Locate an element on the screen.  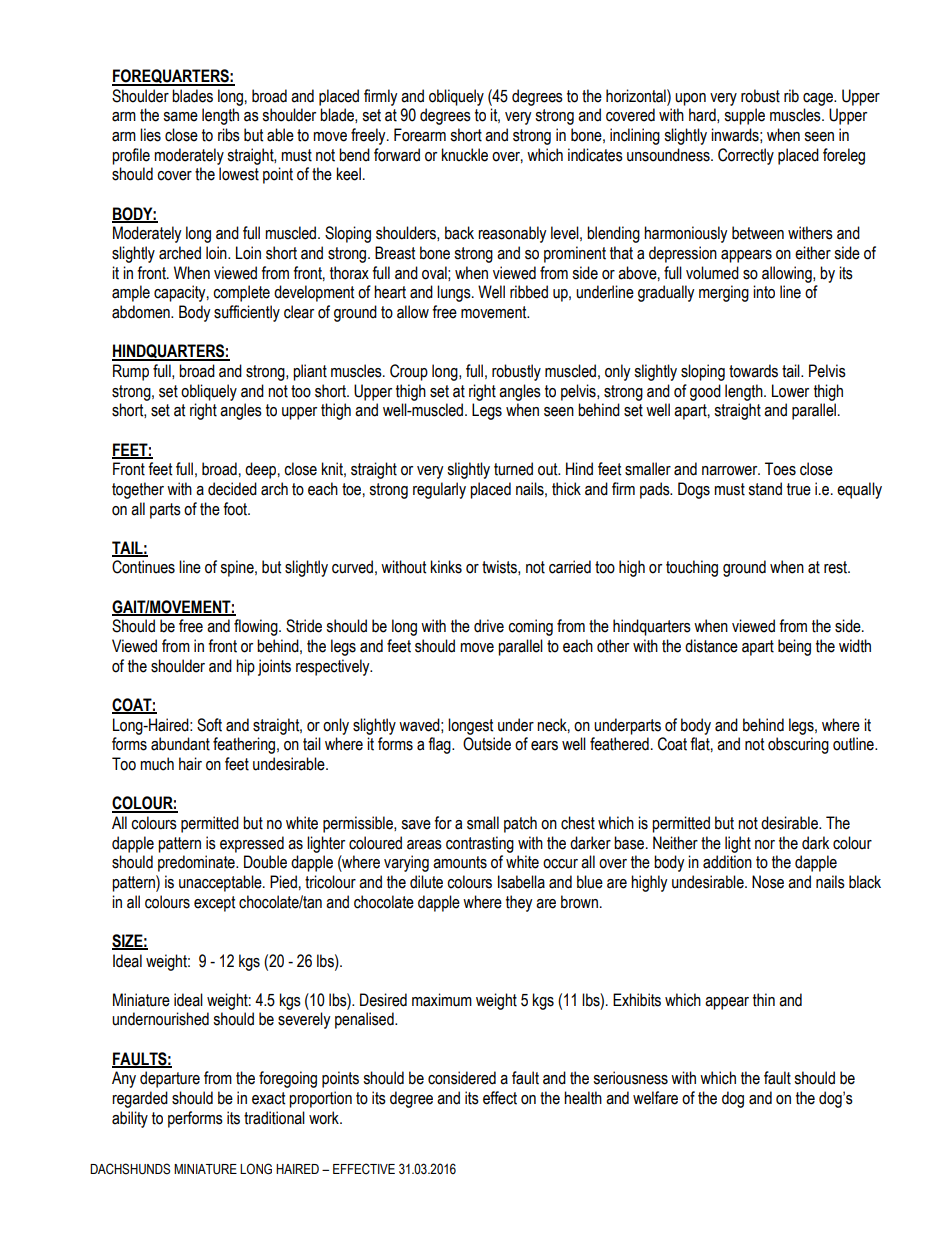
ribs is located at coordinates (229, 135).
